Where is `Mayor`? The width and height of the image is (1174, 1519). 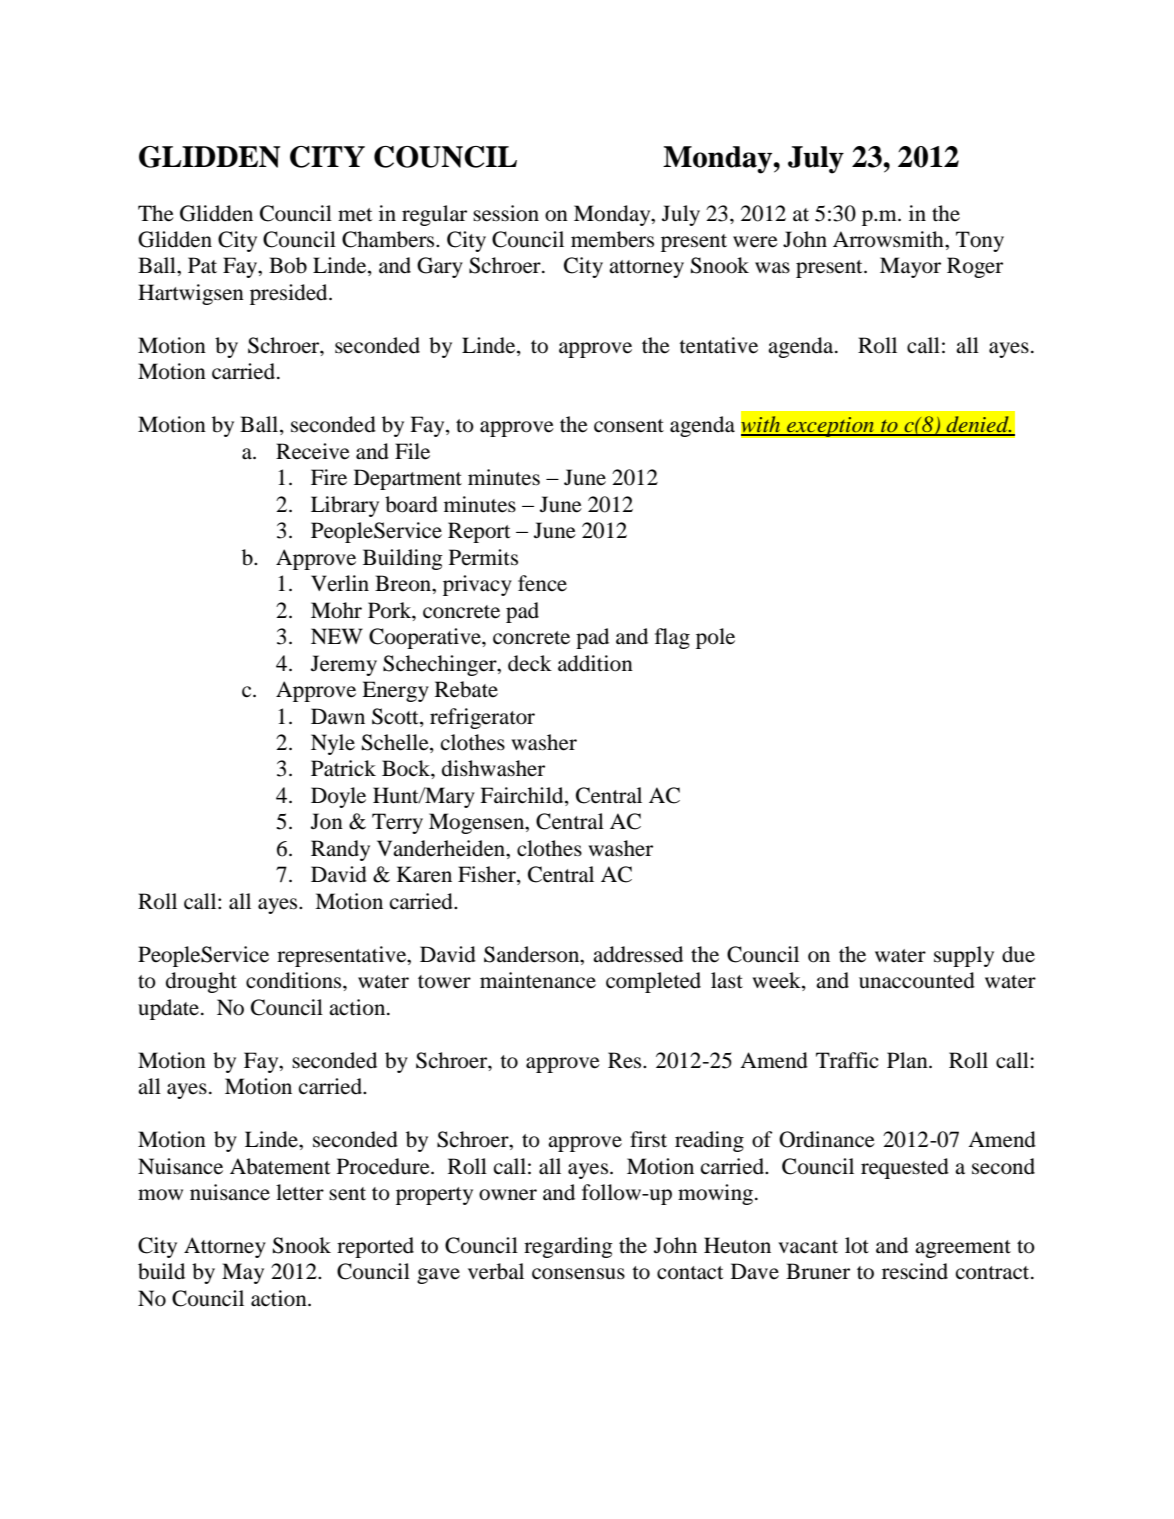 Mayor is located at coordinates (910, 267).
